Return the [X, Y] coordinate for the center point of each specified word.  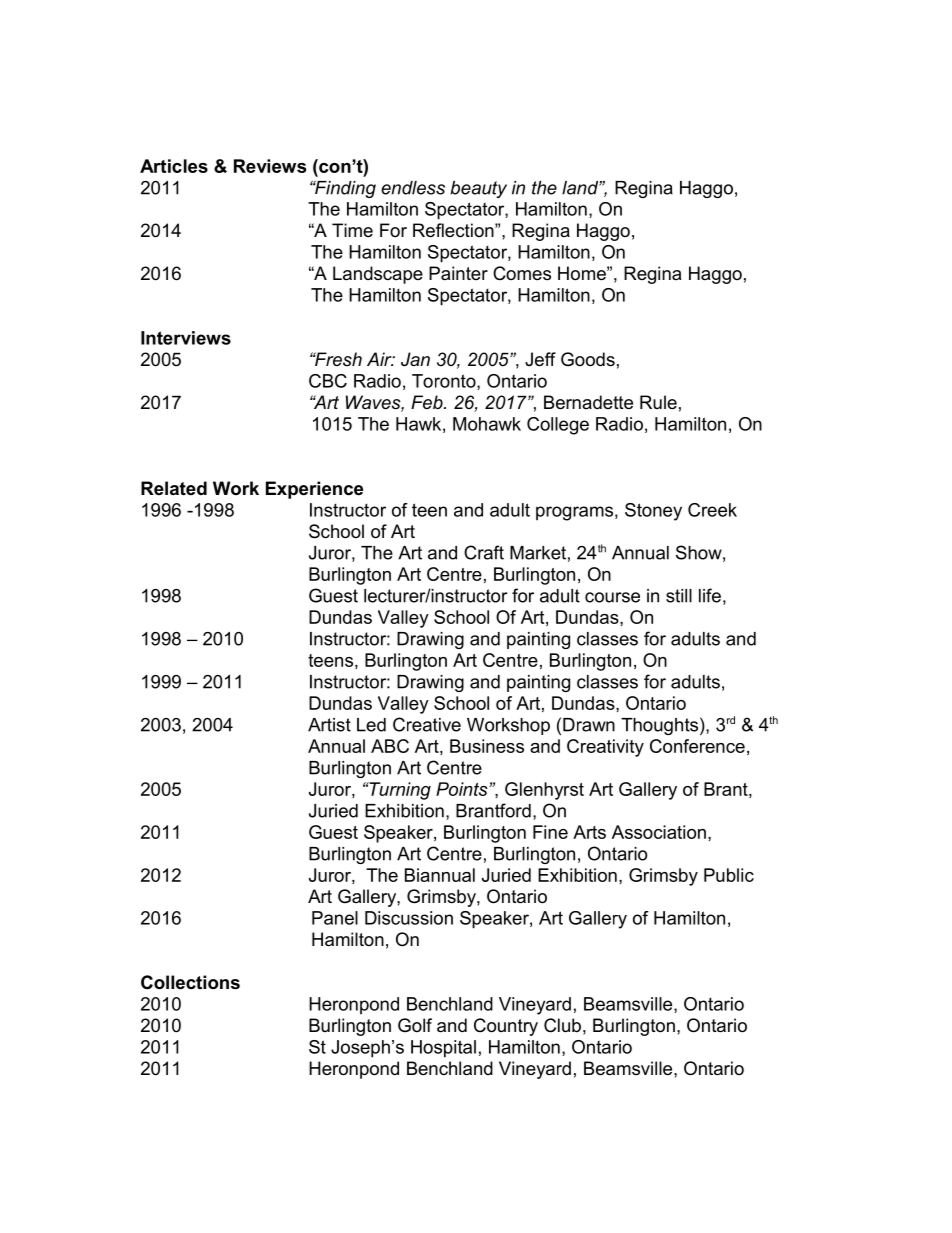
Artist [329, 725]
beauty [478, 189]
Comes [522, 273]
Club [562, 1025]
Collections [190, 982]
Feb [428, 402]
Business [487, 746]
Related [174, 488]
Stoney [653, 512]
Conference [697, 746]
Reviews [270, 166]
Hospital [443, 1049]
